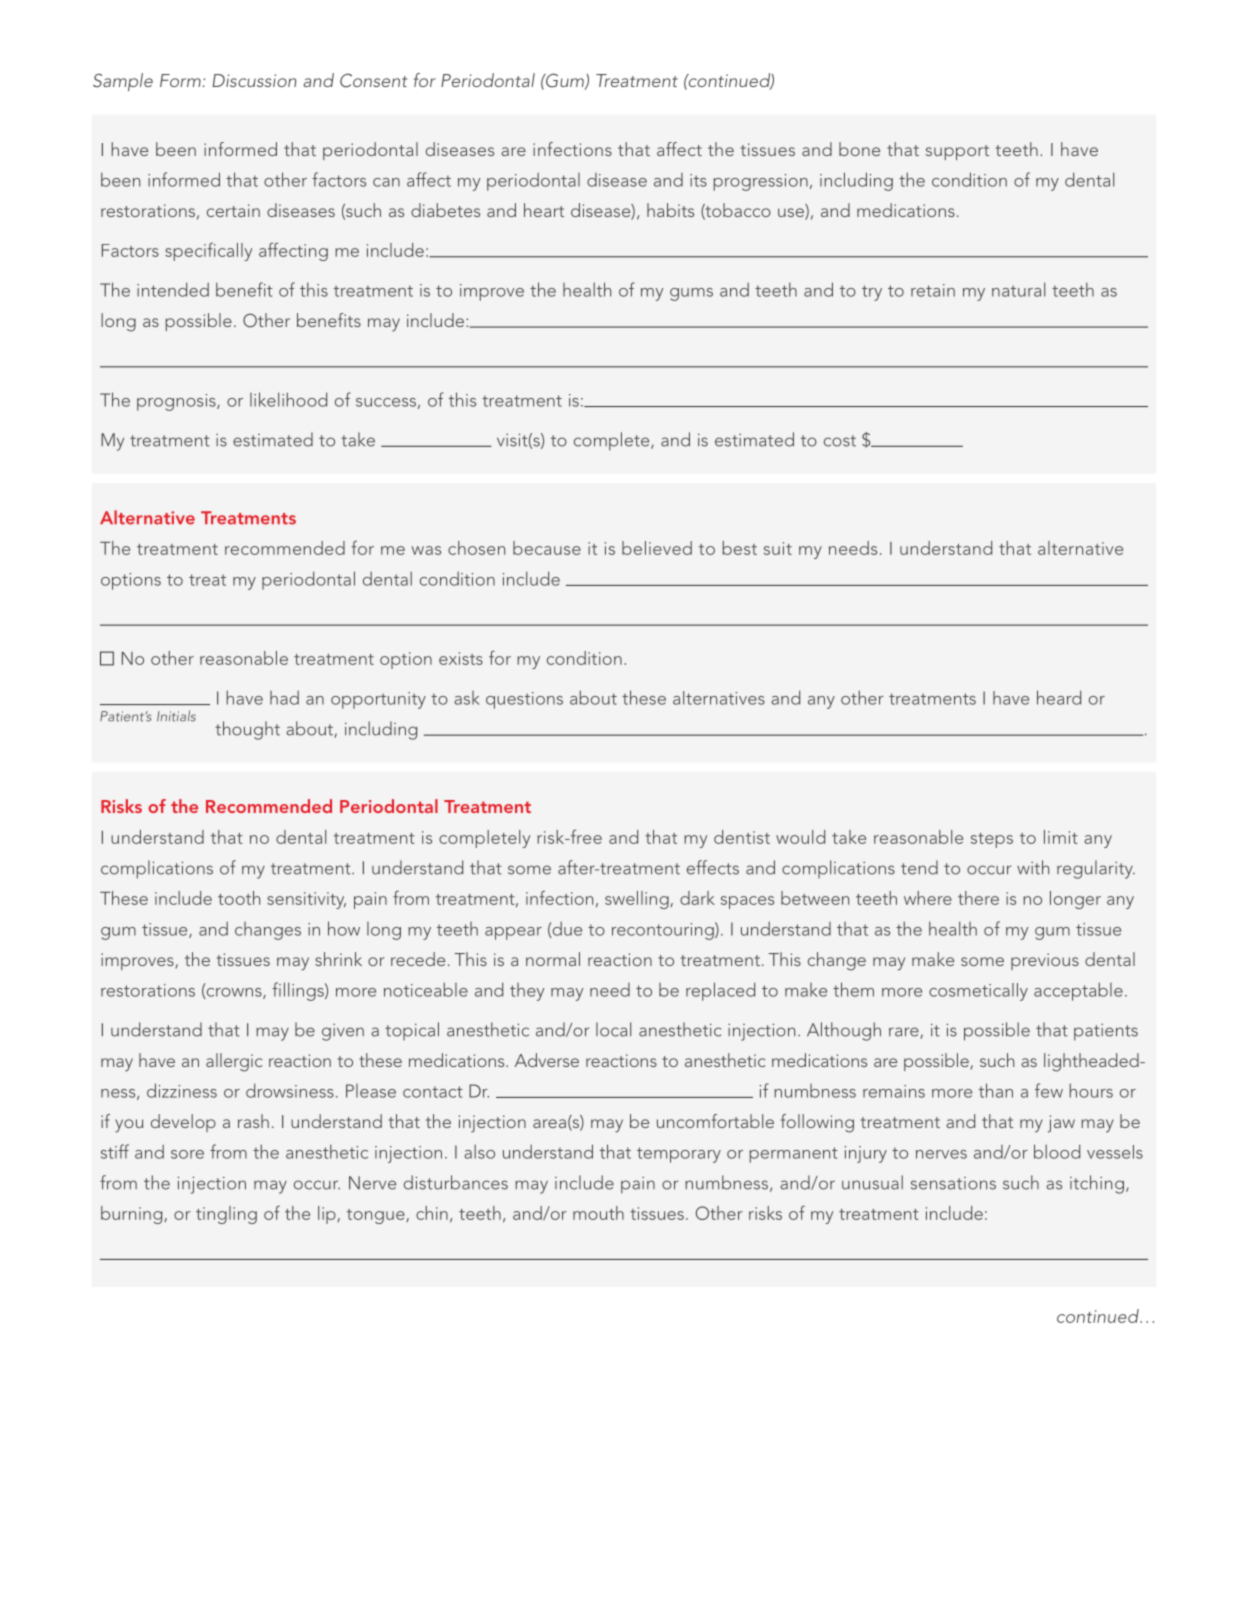 The image size is (1248, 1614). I want to click on habits, so click(670, 210).
